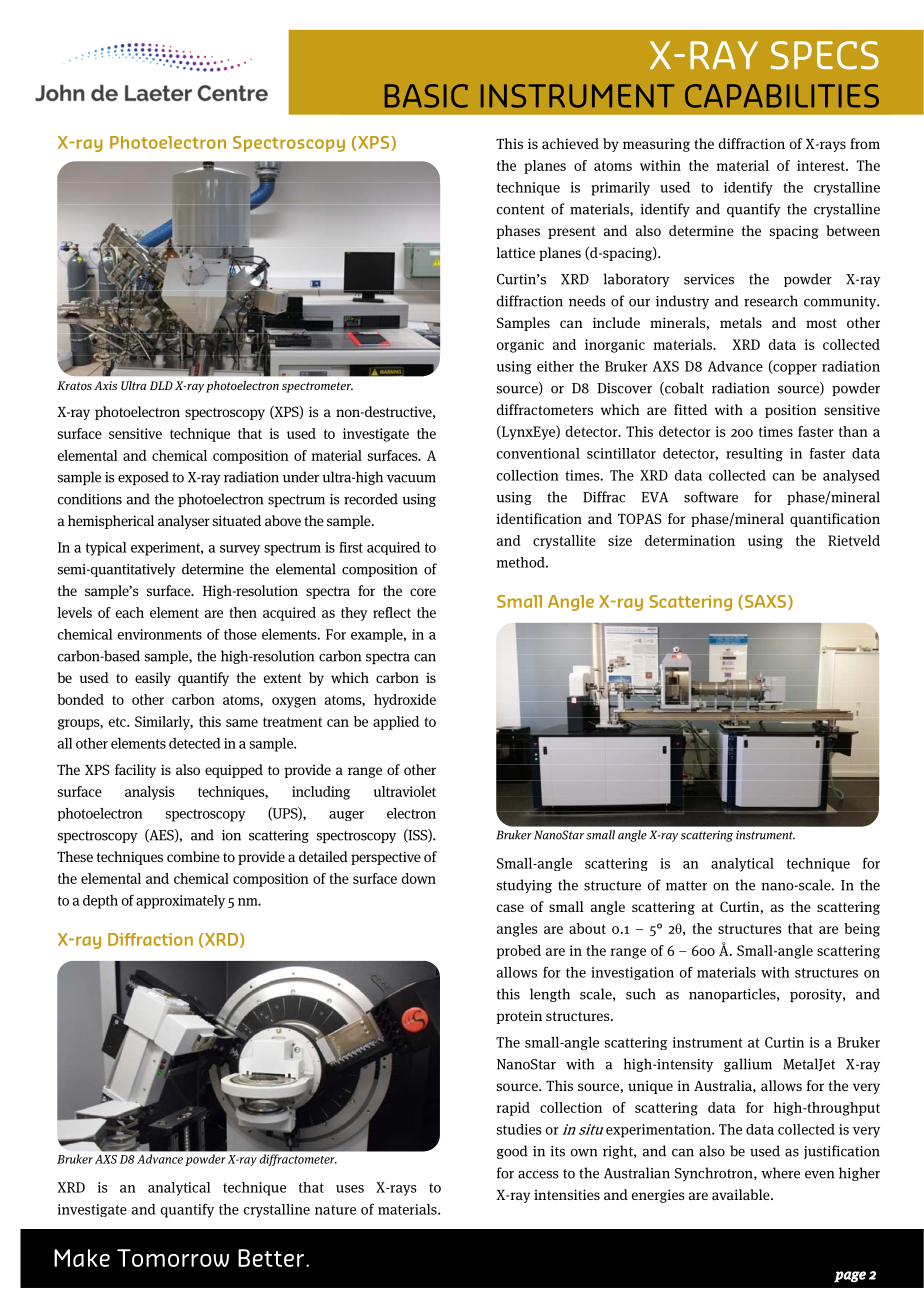 The width and height of the image is (924, 1308). I want to click on Tomorrow, so click(173, 1258).
